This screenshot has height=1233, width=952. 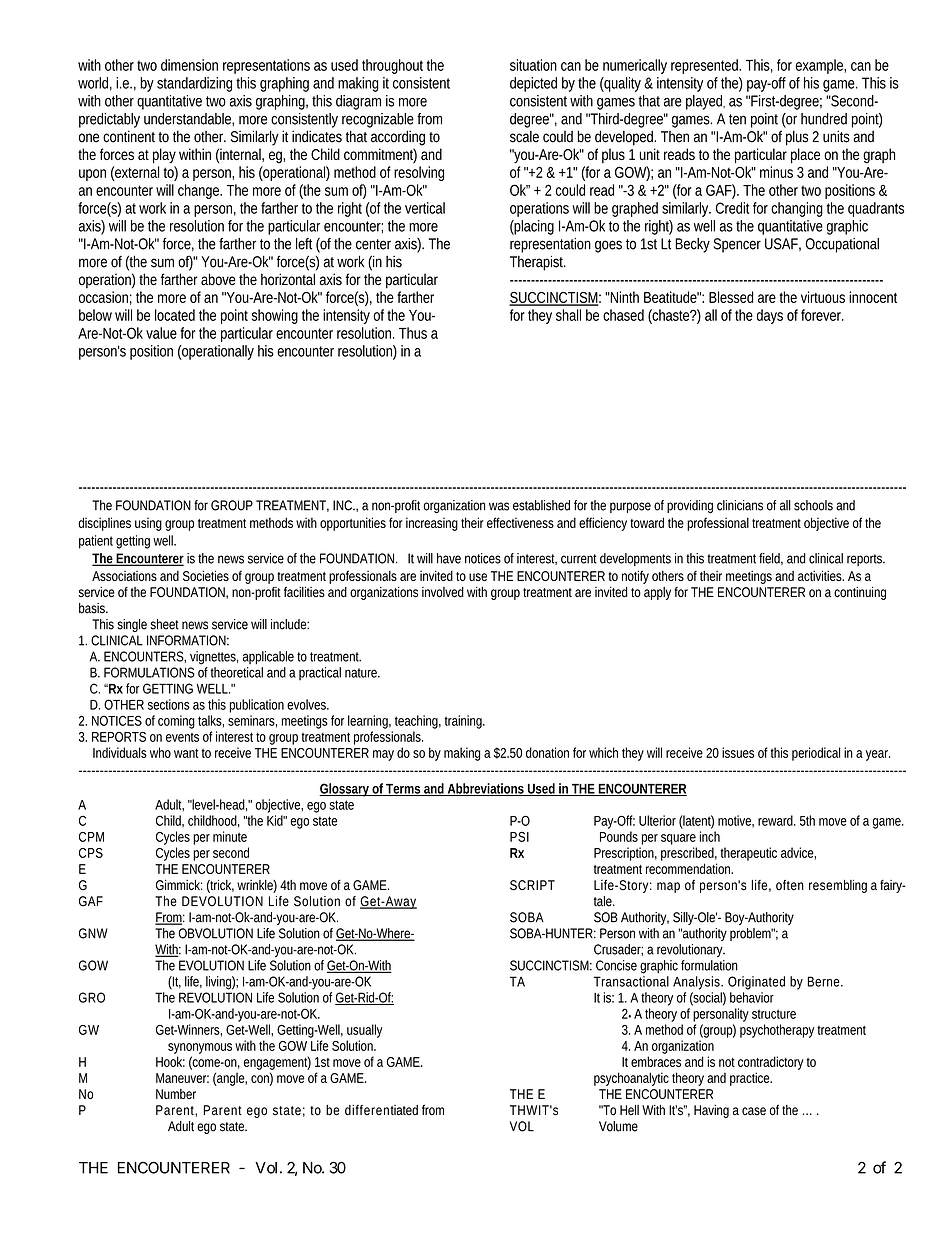 I want to click on standardizing, so click(x=194, y=84).
